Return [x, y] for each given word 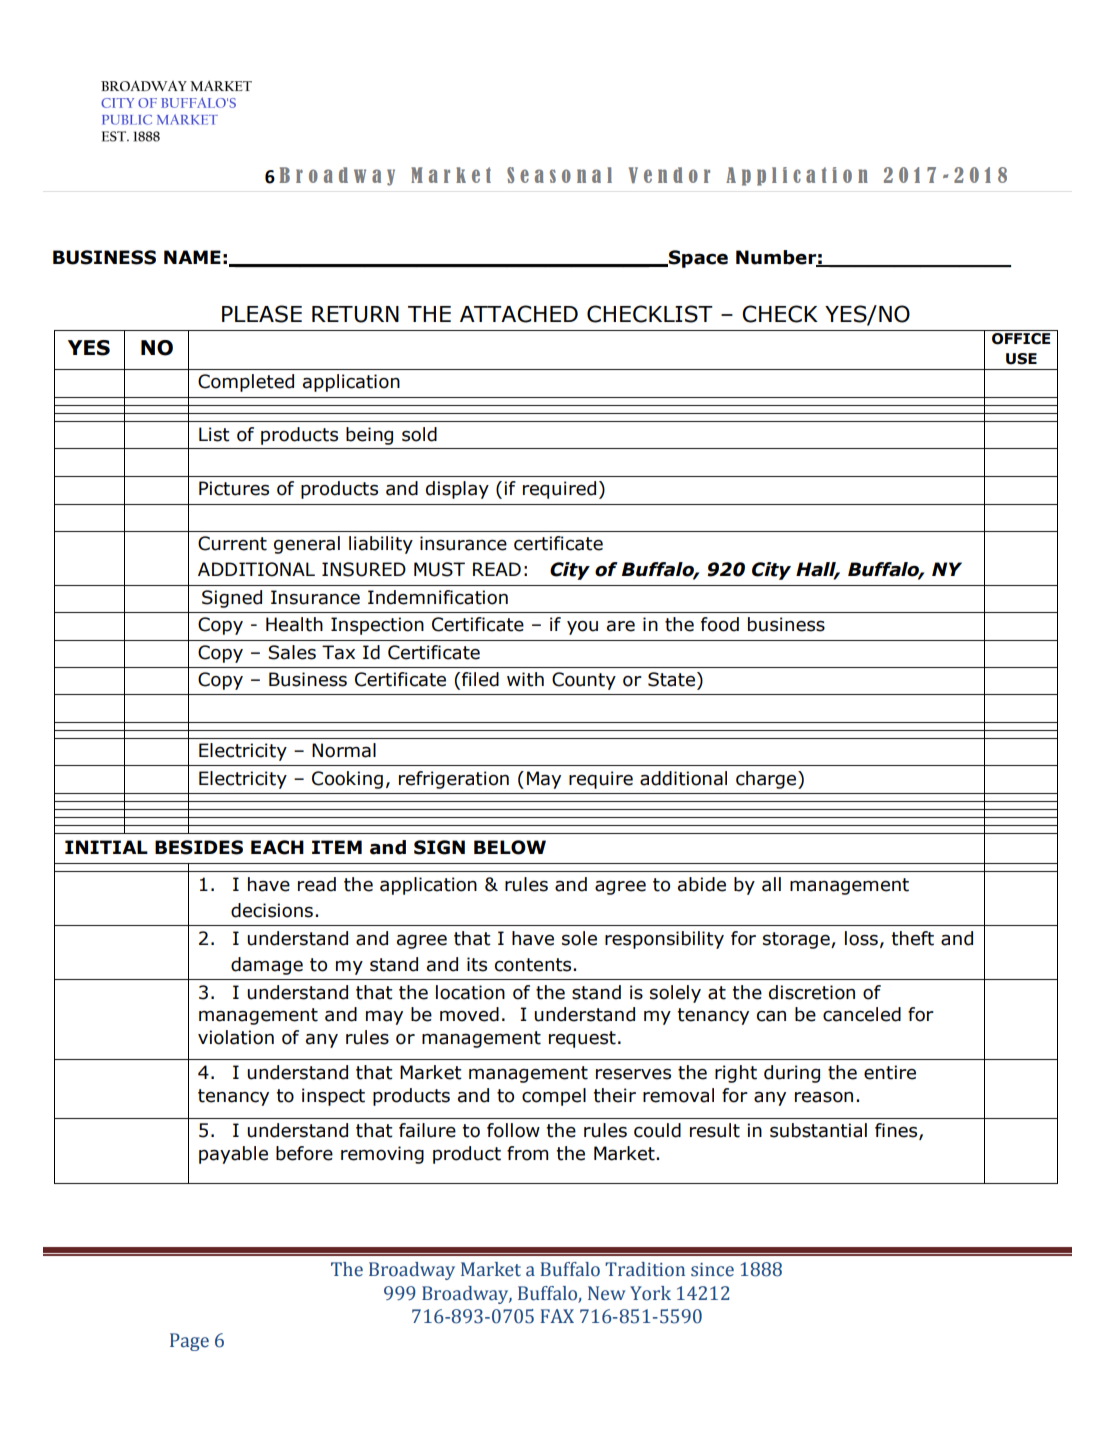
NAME [192, 257]
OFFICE [1021, 337]
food [720, 624]
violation [236, 1037]
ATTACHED [519, 314]
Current [232, 543]
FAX [557, 1316]
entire [890, 1072]
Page [189, 1342]
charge [767, 780]
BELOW [510, 847]
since [712, 1270]
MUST [439, 569]
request [582, 1039]
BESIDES [199, 847]
